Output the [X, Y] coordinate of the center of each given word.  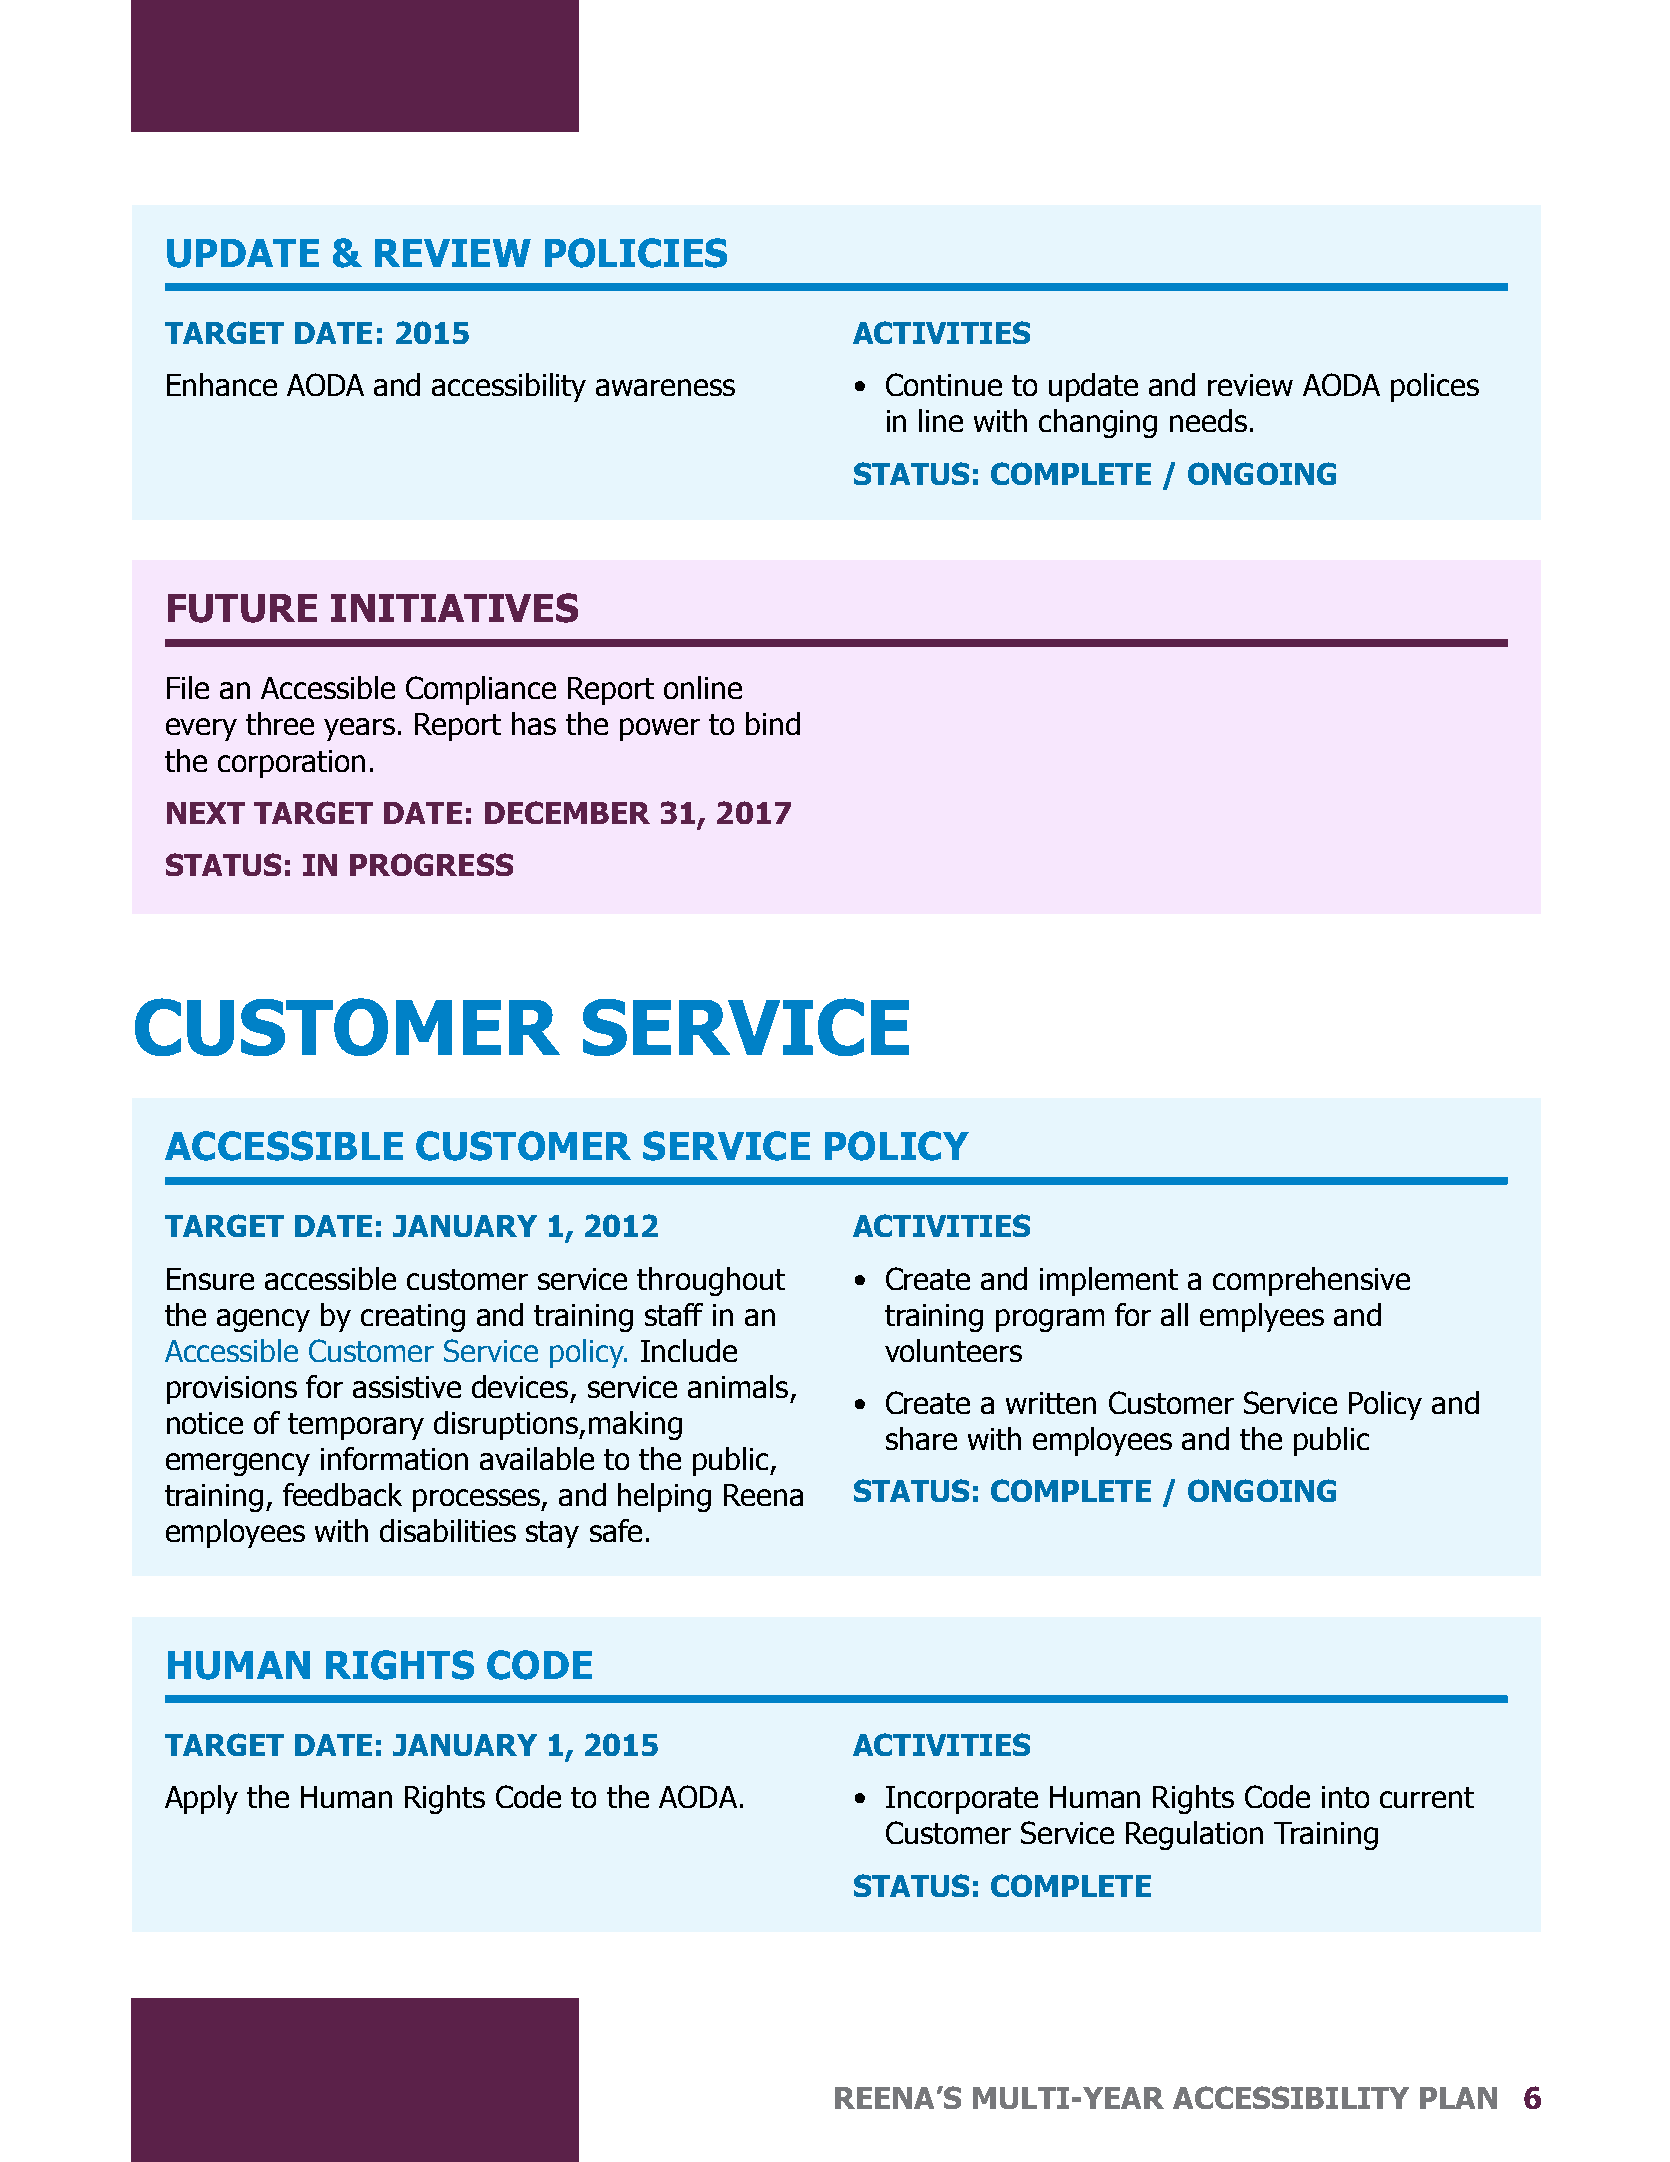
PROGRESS [431, 864]
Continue [944, 384]
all [1174, 1314]
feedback [342, 1494]
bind [773, 723]
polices [1435, 387]
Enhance [222, 384]
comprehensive [1311, 1281]
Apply [201, 1799]
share [921, 1438]
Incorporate [962, 1800]
